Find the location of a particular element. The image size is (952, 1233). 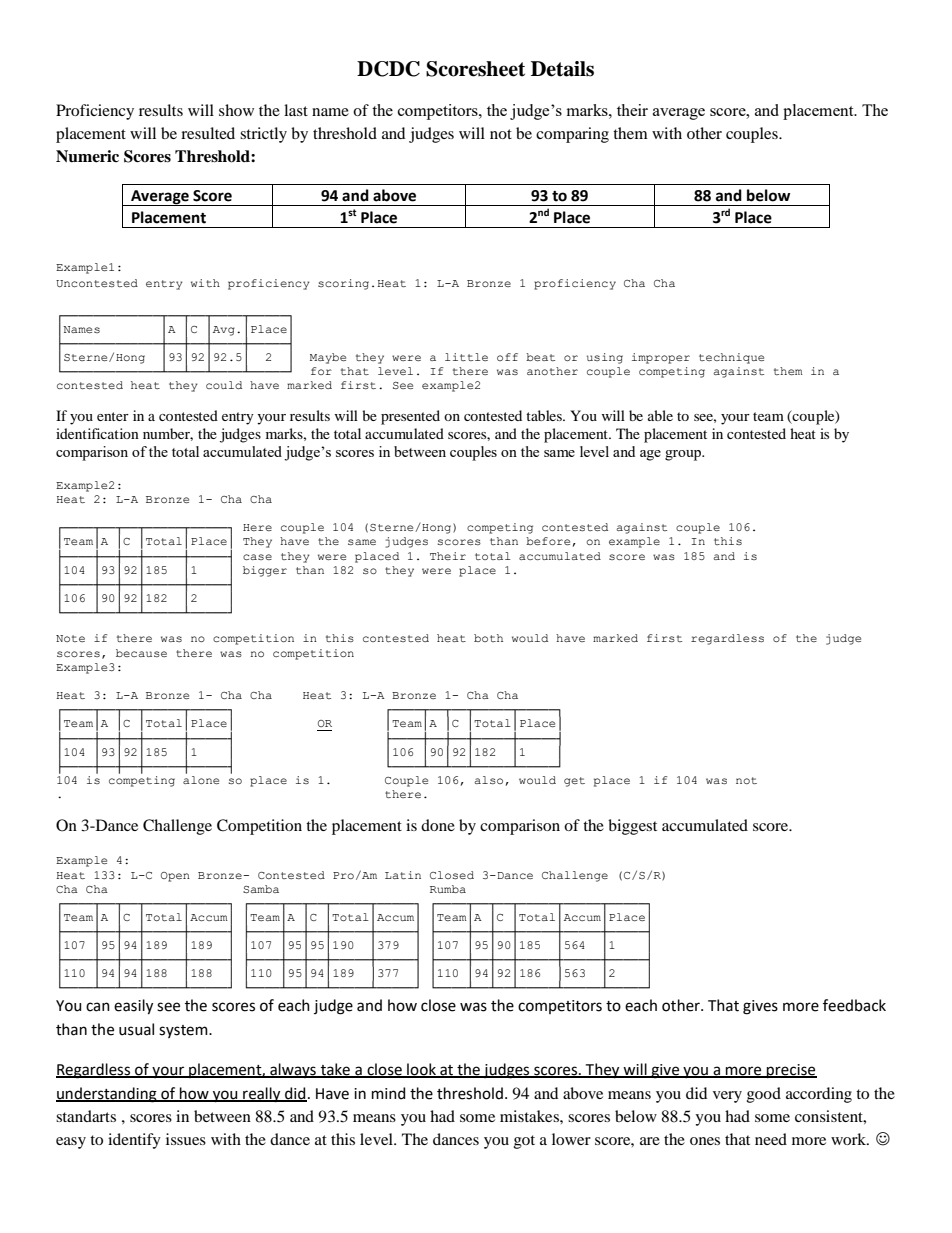

before is located at coordinates (548, 541).
